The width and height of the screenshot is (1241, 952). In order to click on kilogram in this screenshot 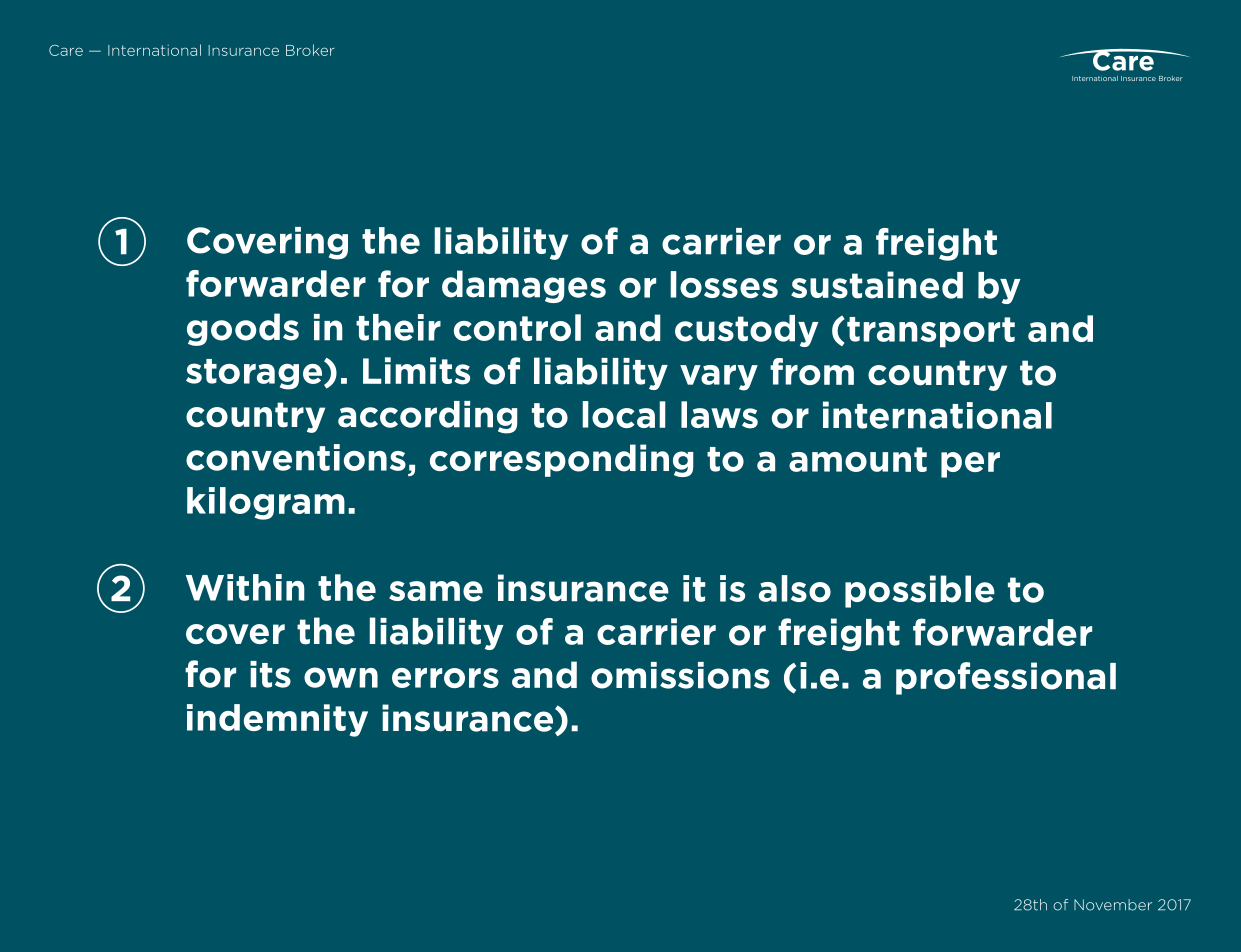, I will do `click(266, 503)`.
